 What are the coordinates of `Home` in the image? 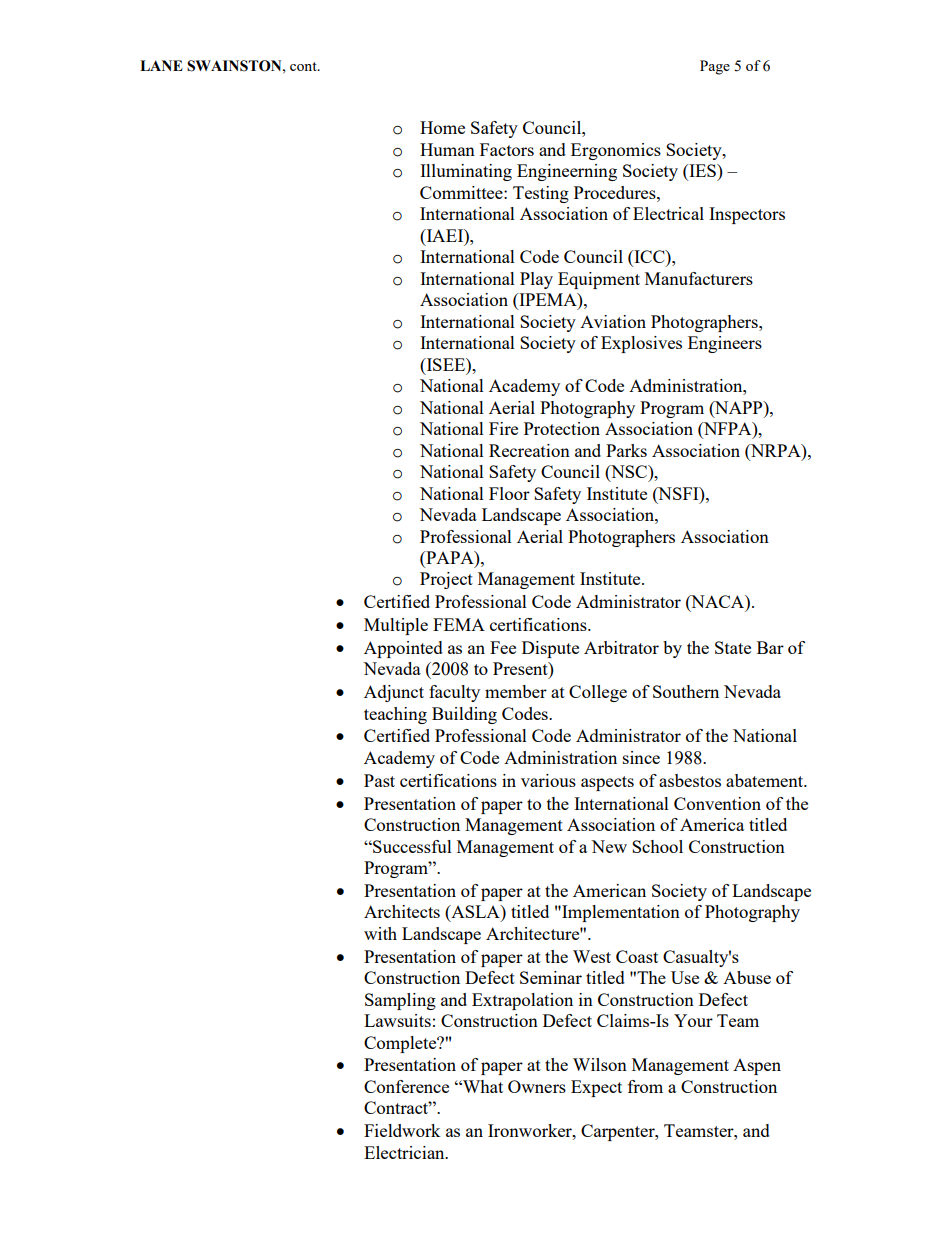 It's located at (442, 127).
